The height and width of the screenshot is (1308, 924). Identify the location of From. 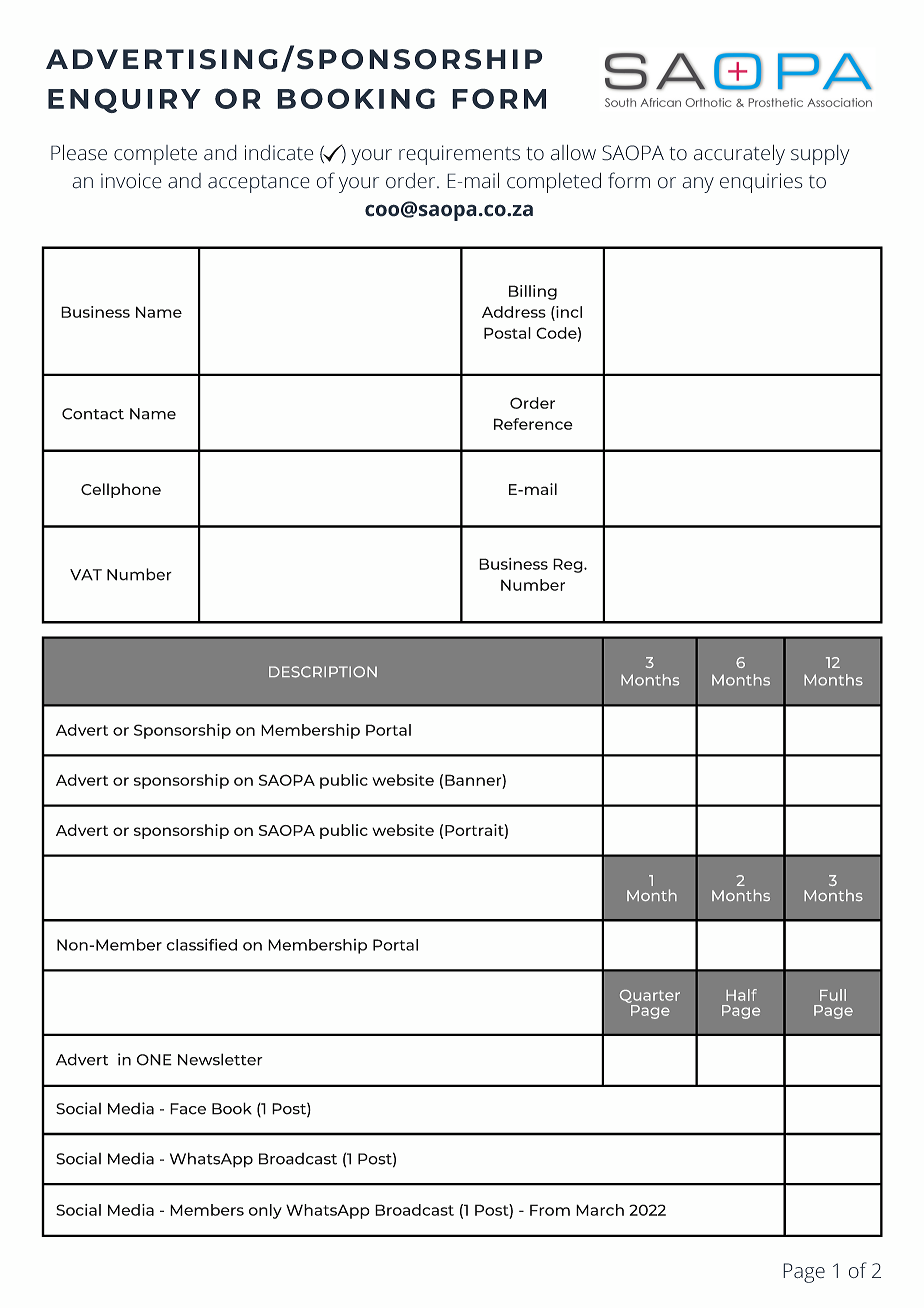
(550, 1210).
